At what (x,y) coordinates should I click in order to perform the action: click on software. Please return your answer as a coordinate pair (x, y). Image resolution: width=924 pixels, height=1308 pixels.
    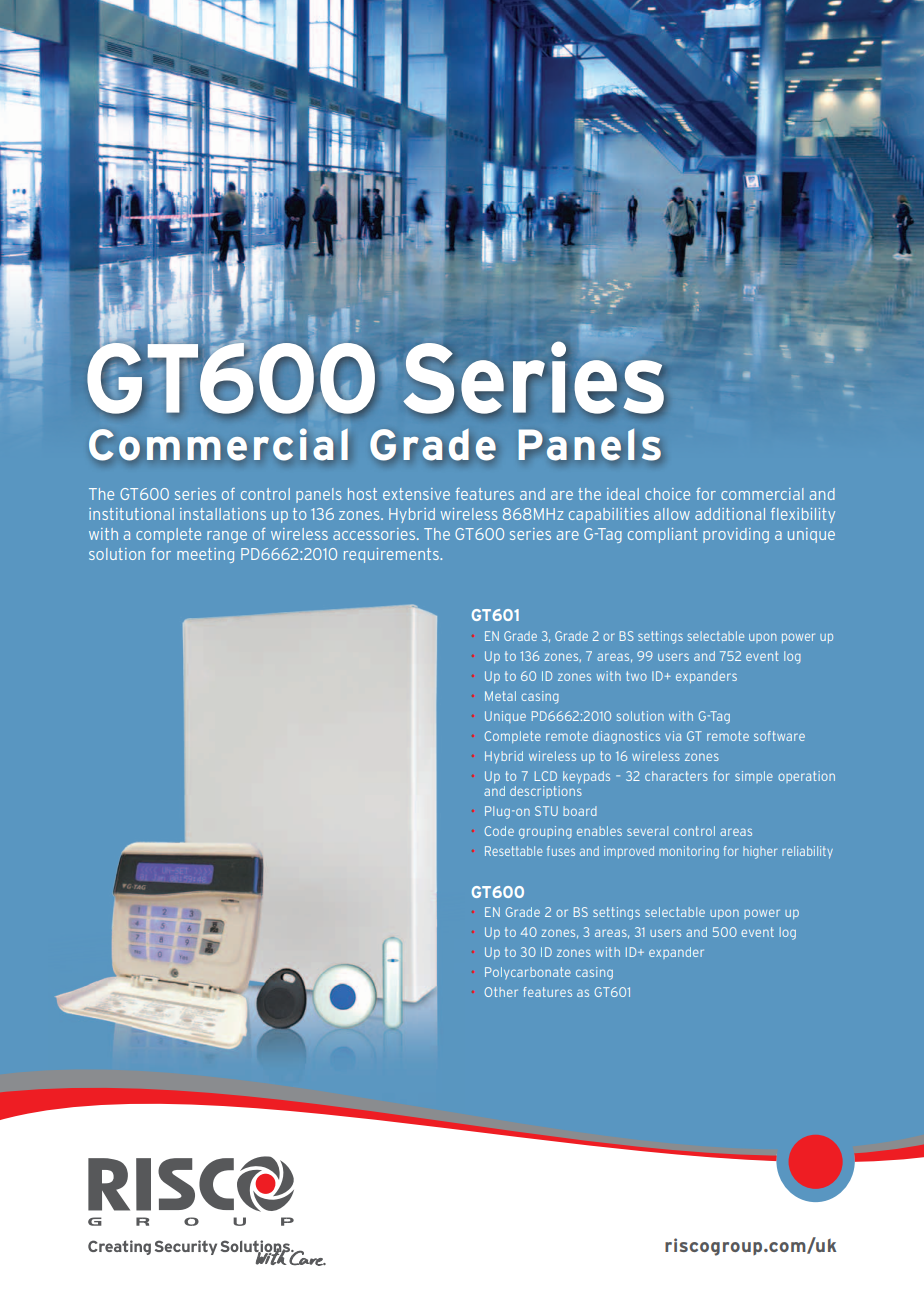
    Looking at the image, I should click on (779, 736).
